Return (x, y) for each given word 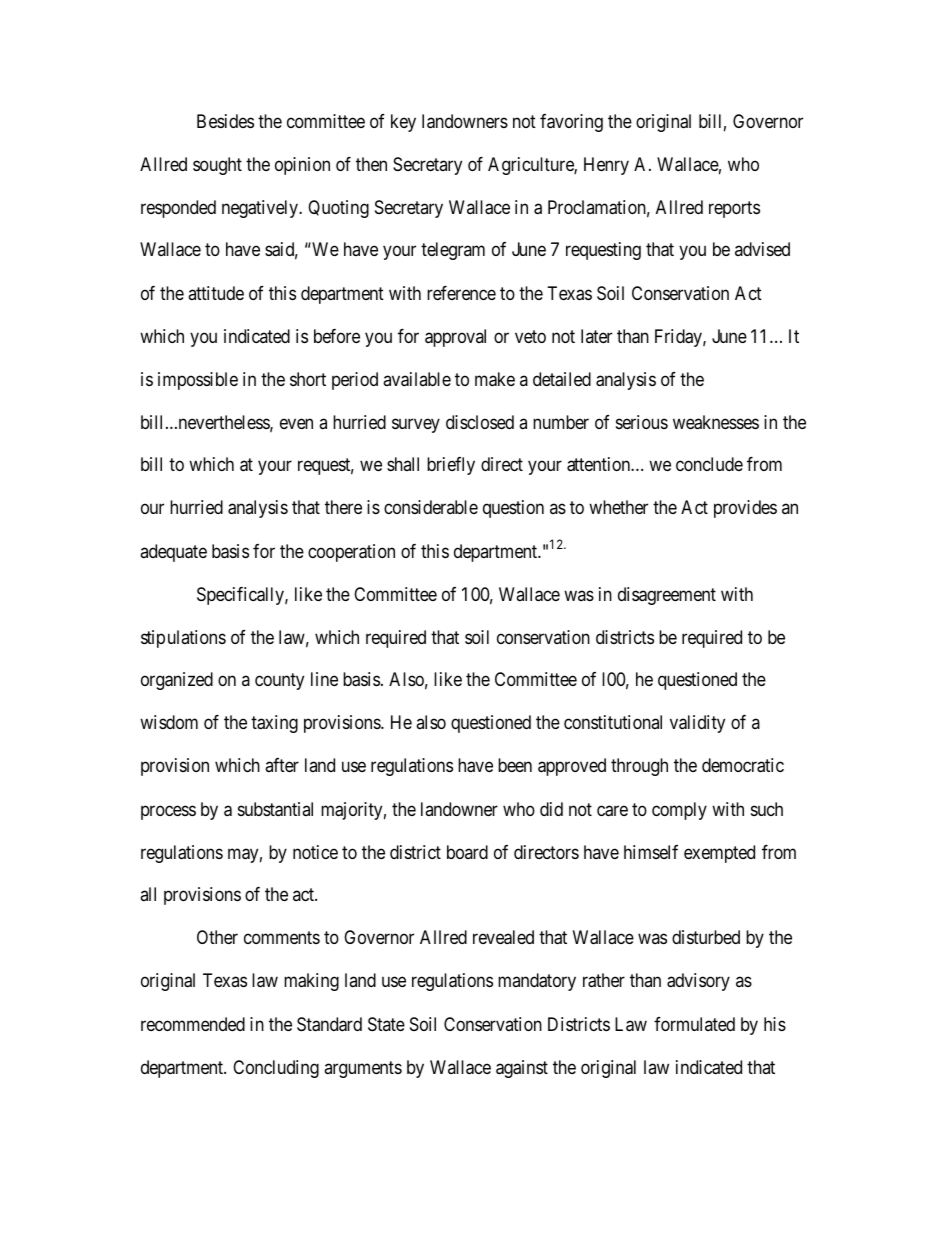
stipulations (183, 639)
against (522, 1069)
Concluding (276, 1069)
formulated (694, 1024)
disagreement (667, 596)
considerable (431, 507)
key (403, 123)
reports (734, 210)
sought (217, 166)
